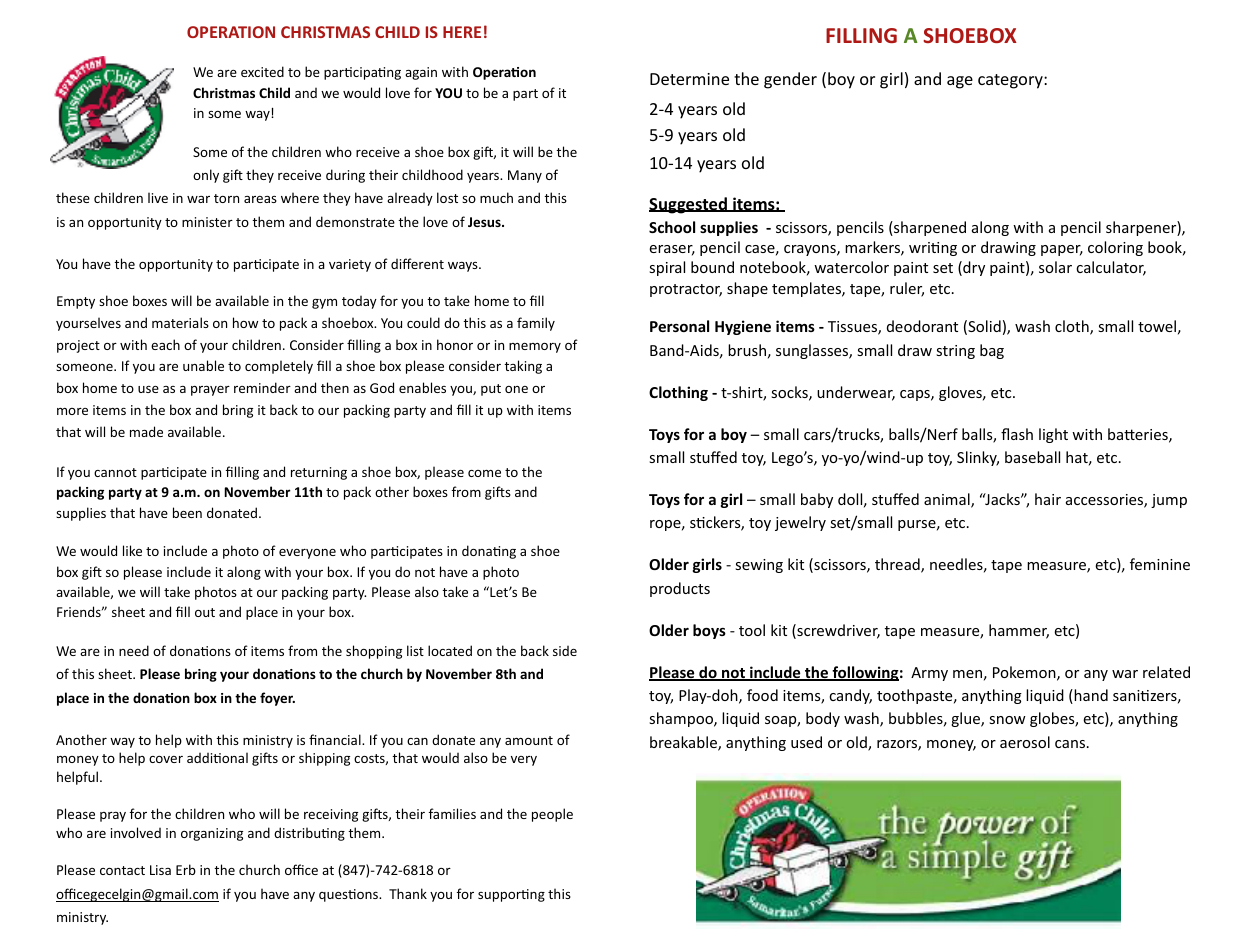 This page has width=1233, height=952. I want to click on Determine, so click(689, 79).
